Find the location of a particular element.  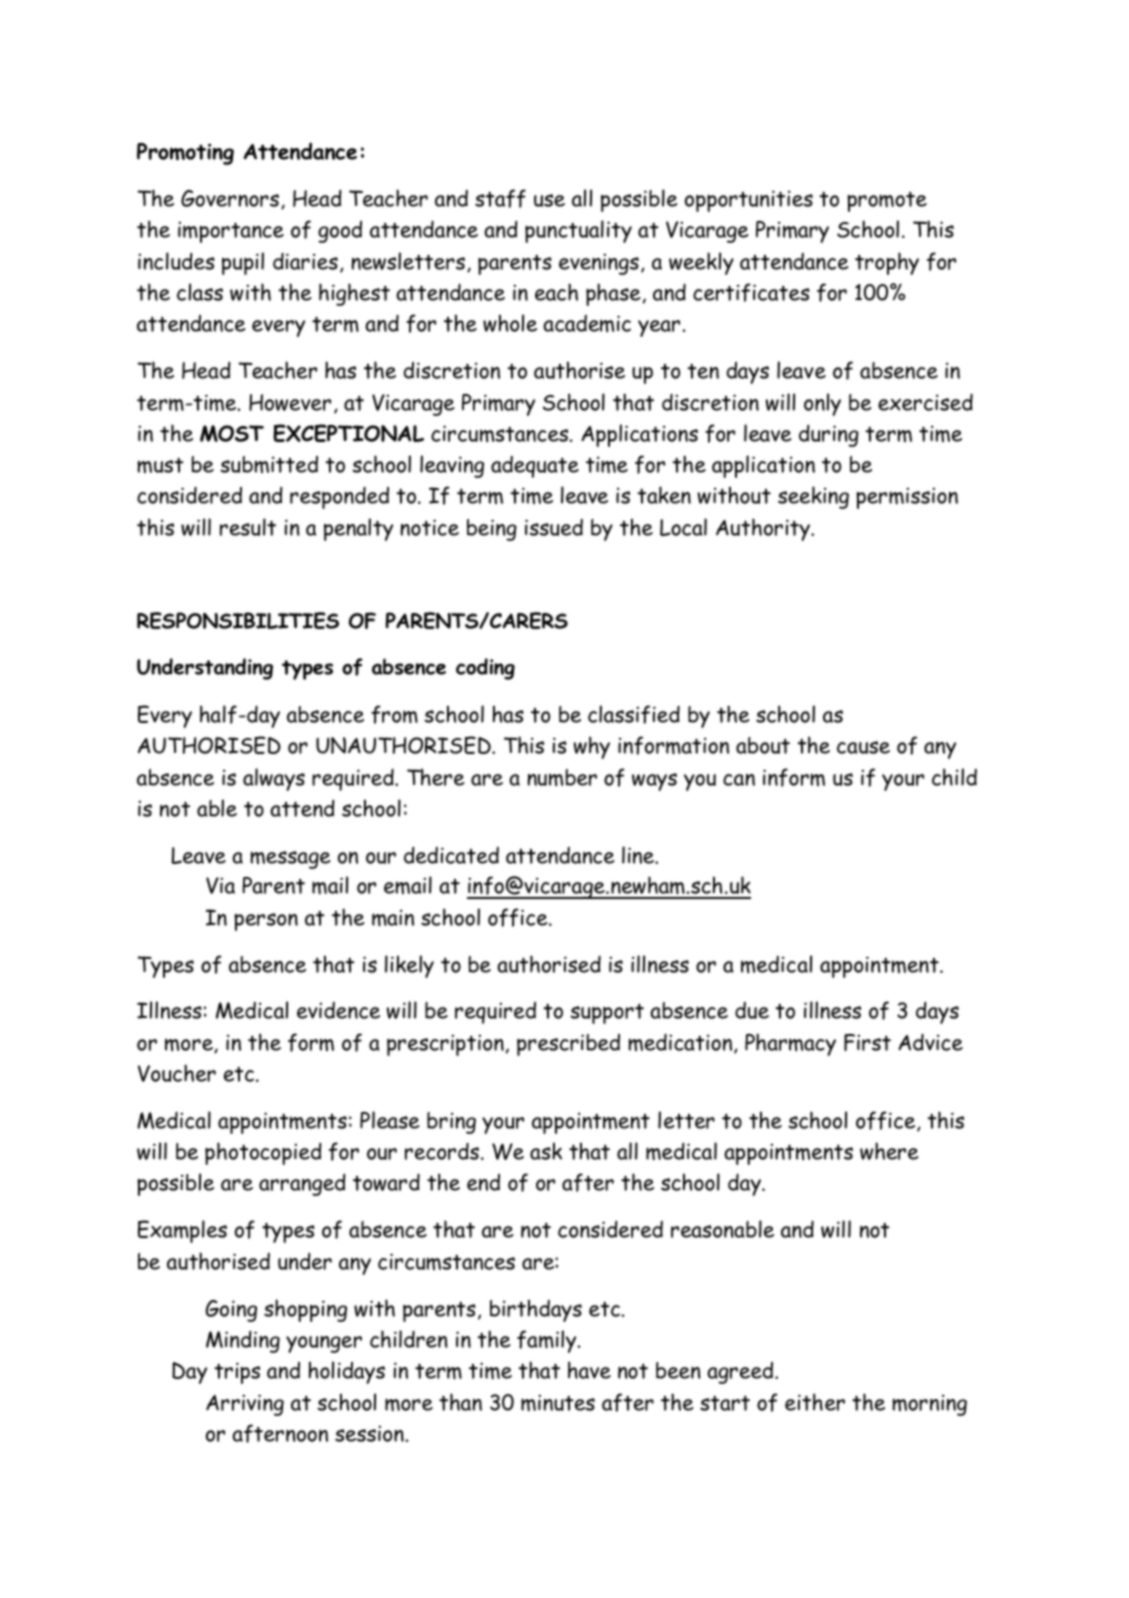

Arriving is located at coordinates (245, 1405).
